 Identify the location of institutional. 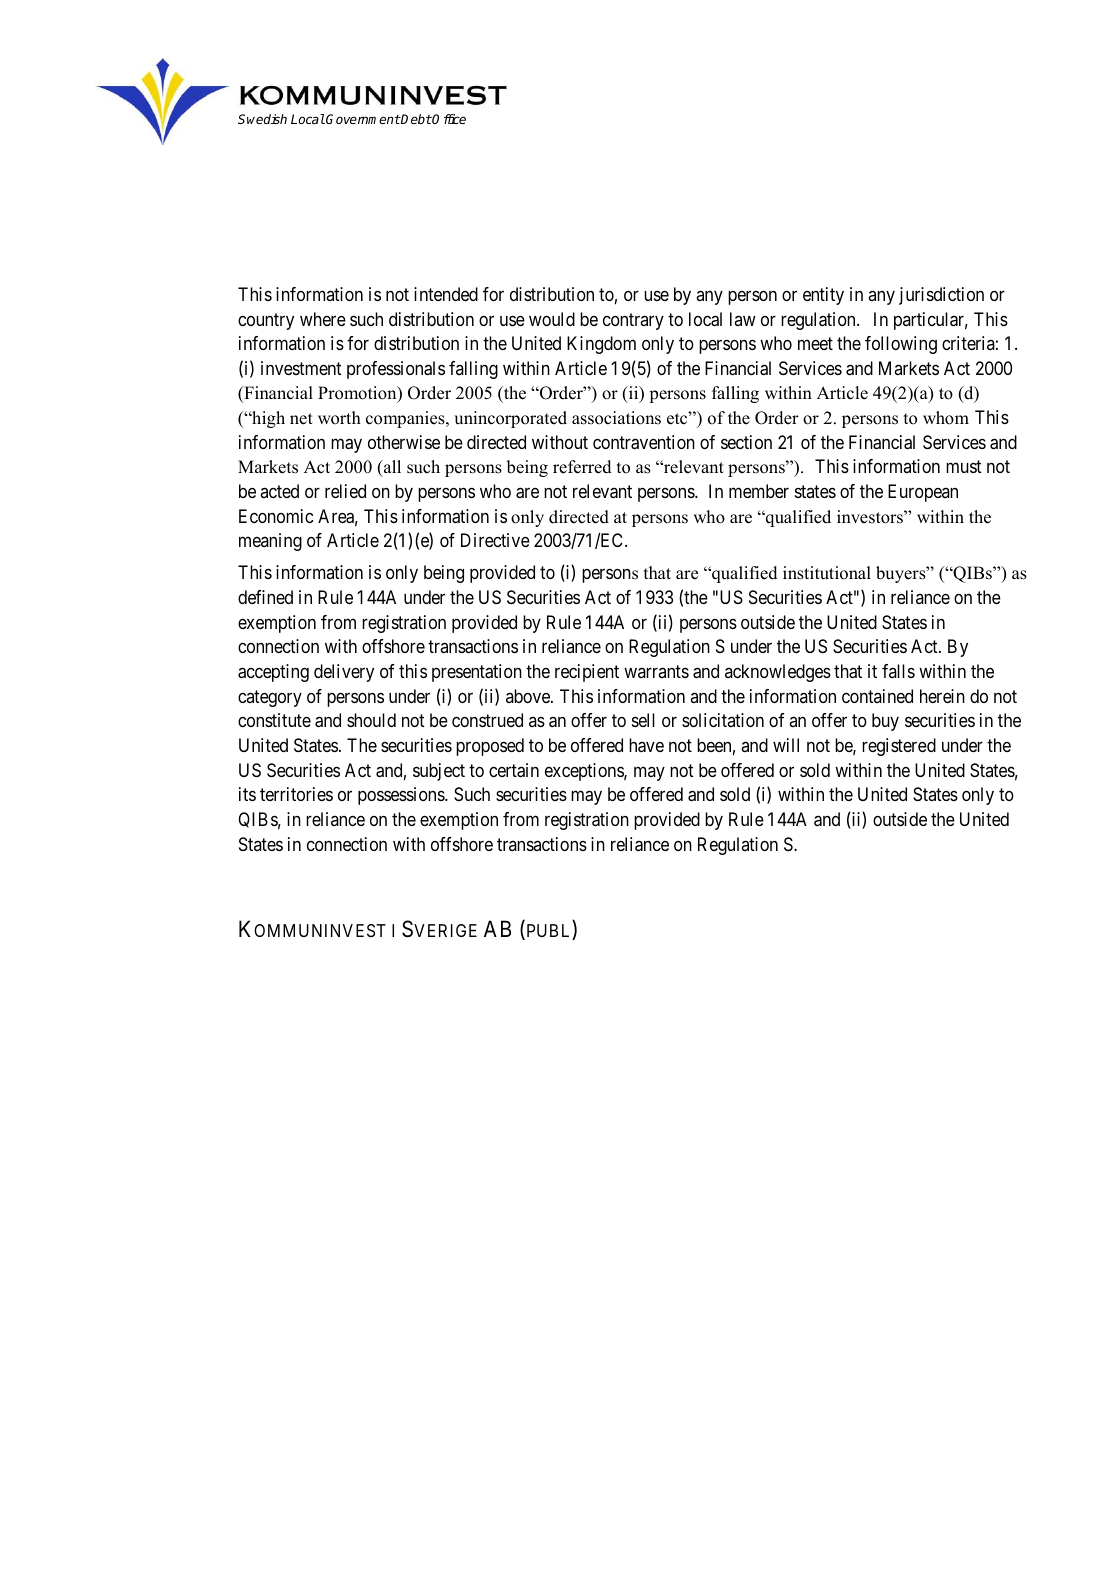
(827, 573).
